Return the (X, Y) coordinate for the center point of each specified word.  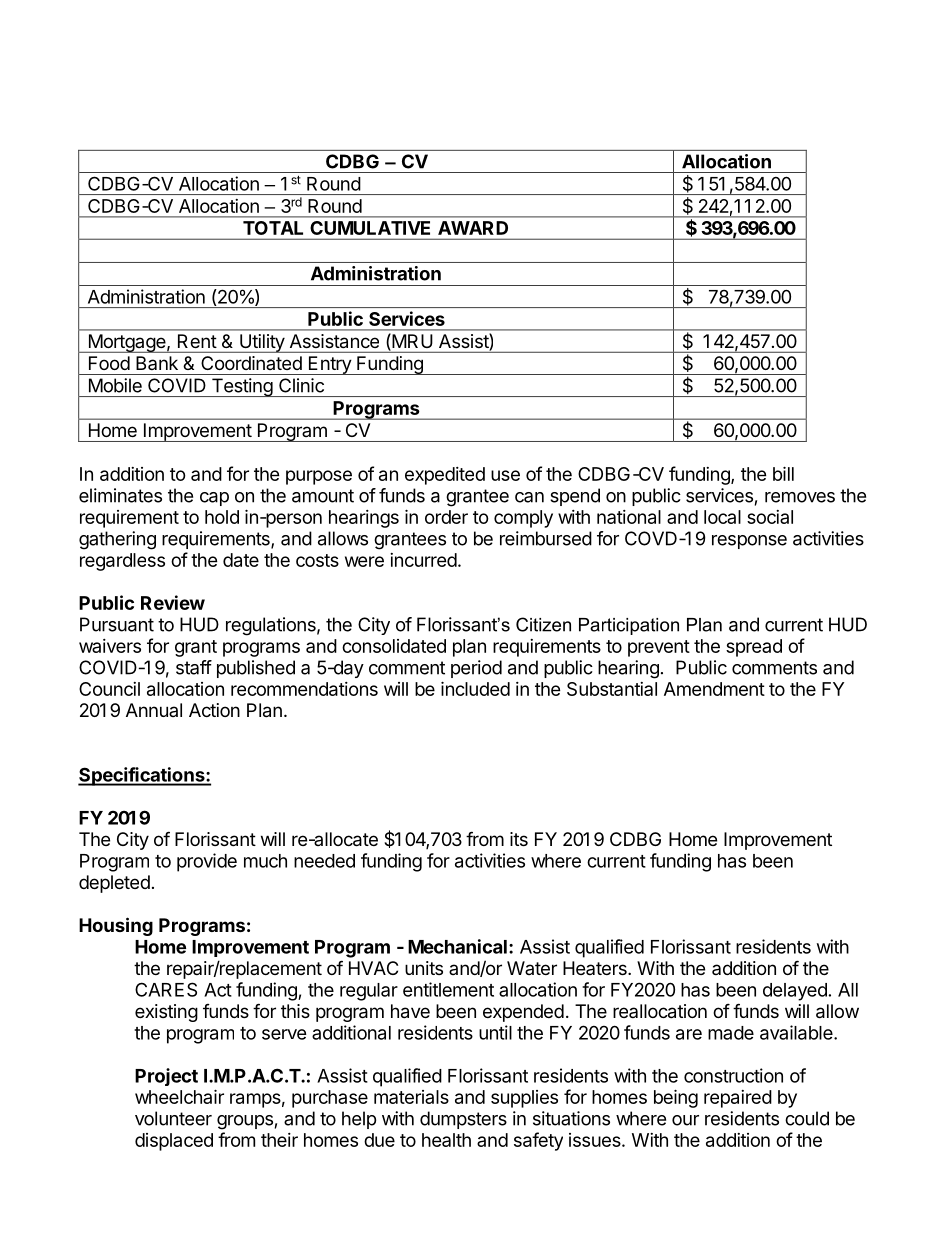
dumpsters (463, 1120)
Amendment (714, 689)
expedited (445, 476)
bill (783, 473)
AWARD (473, 228)
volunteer (173, 1118)
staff (194, 667)
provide (207, 862)
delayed (795, 992)
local (722, 517)
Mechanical (457, 946)
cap (214, 499)
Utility (262, 343)
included (475, 688)
